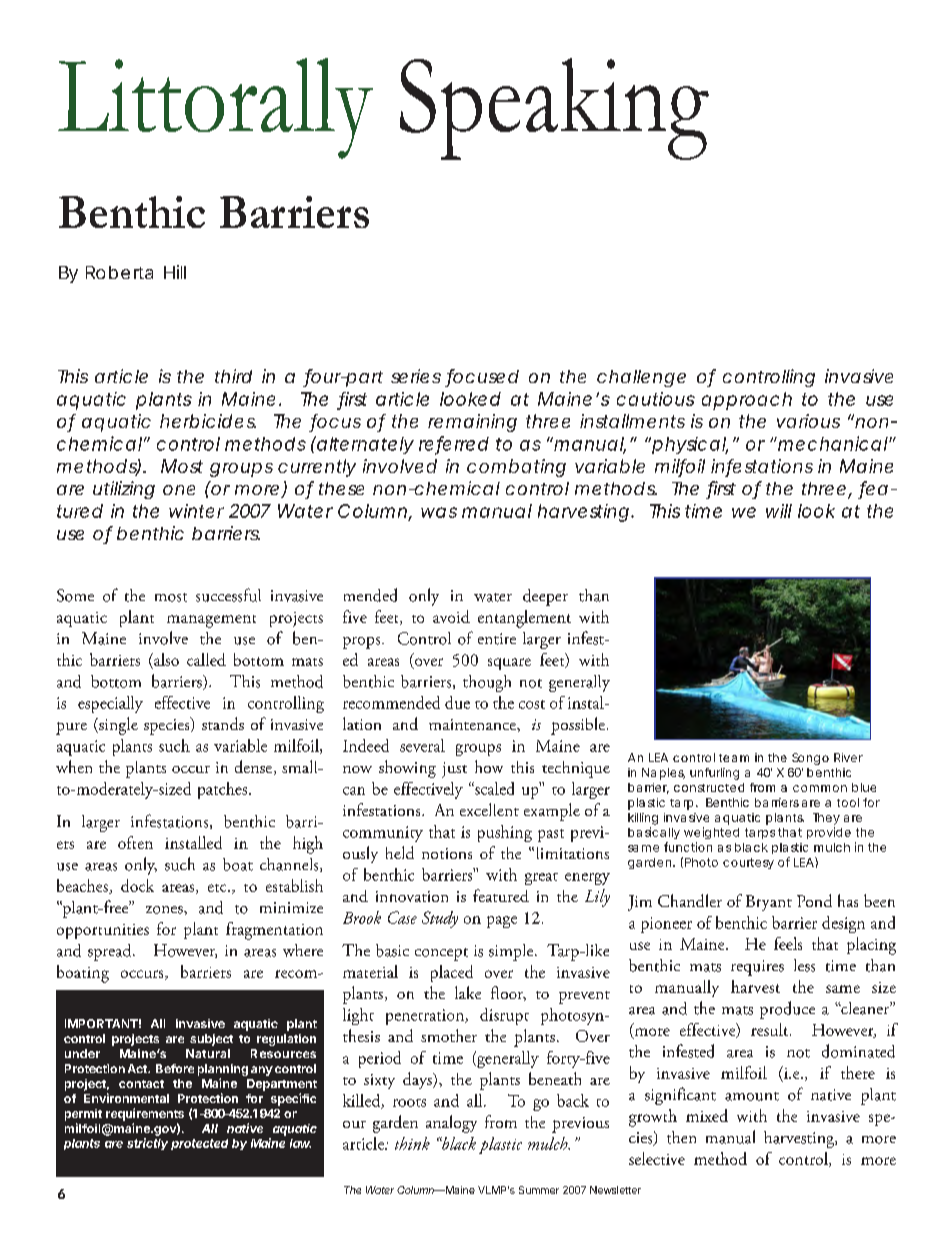  I want to click on challenge, so click(641, 378).
